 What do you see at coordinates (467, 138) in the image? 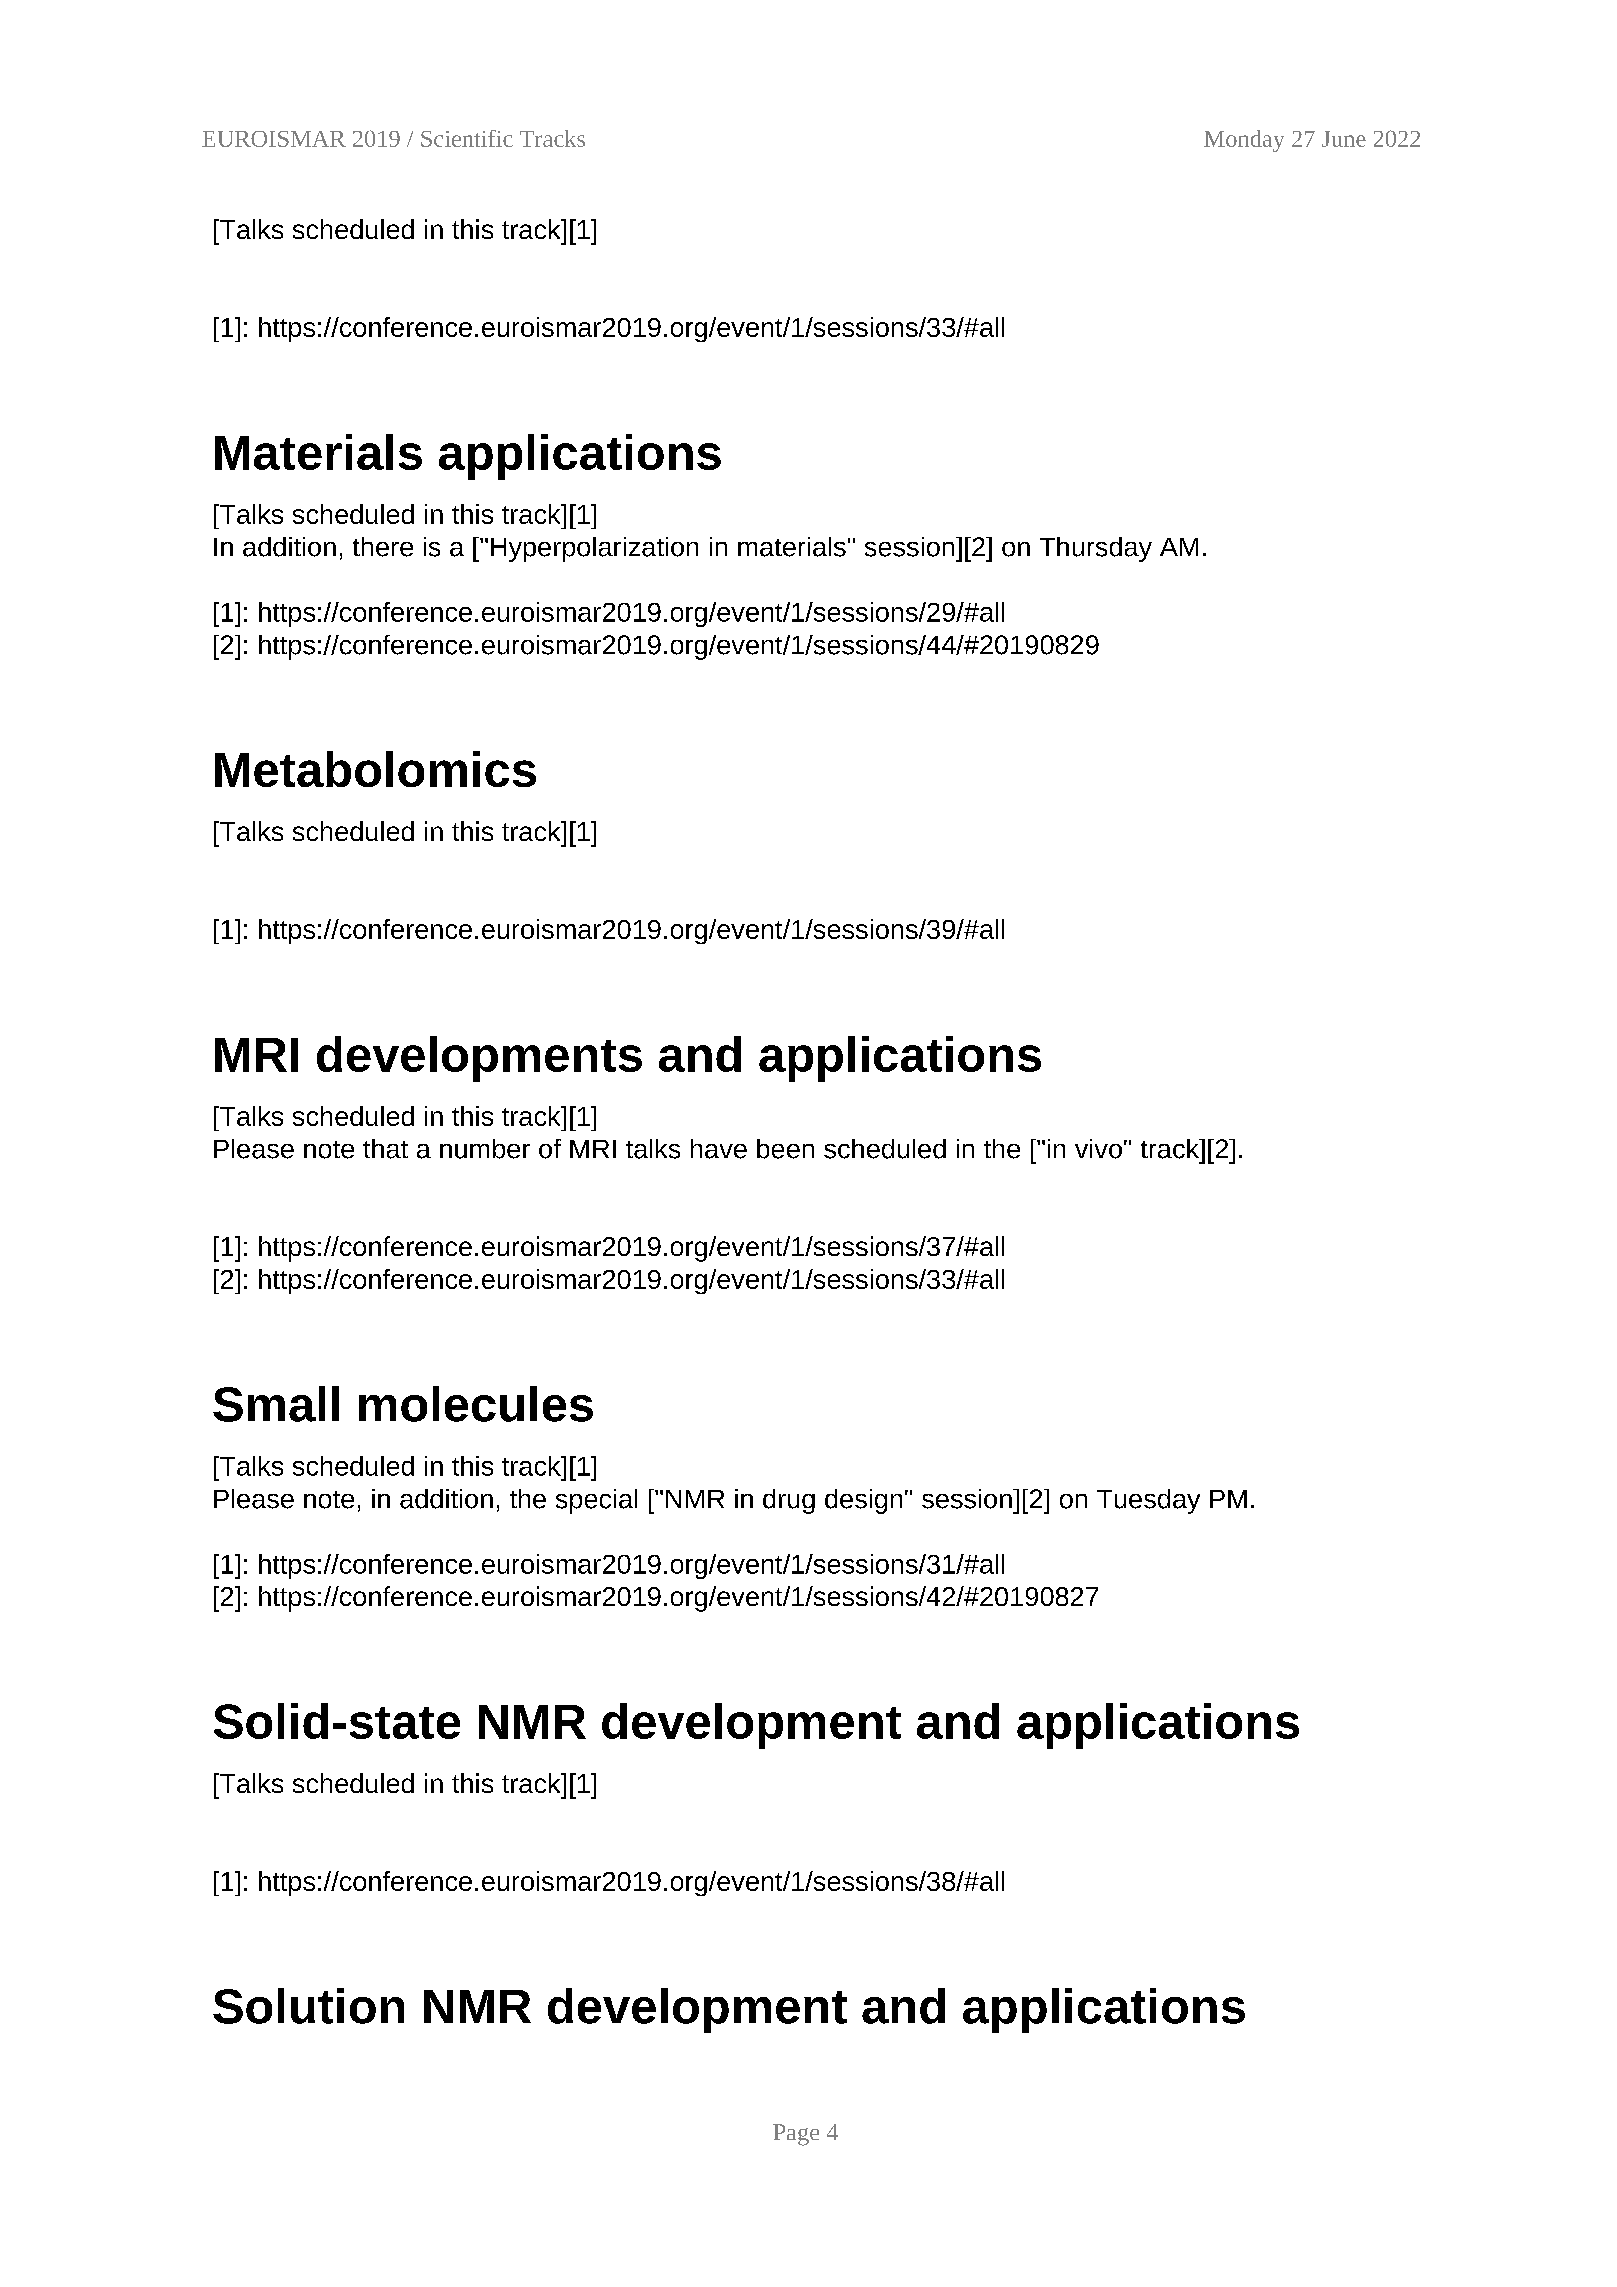
I see `Scientific` at bounding box center [467, 138].
